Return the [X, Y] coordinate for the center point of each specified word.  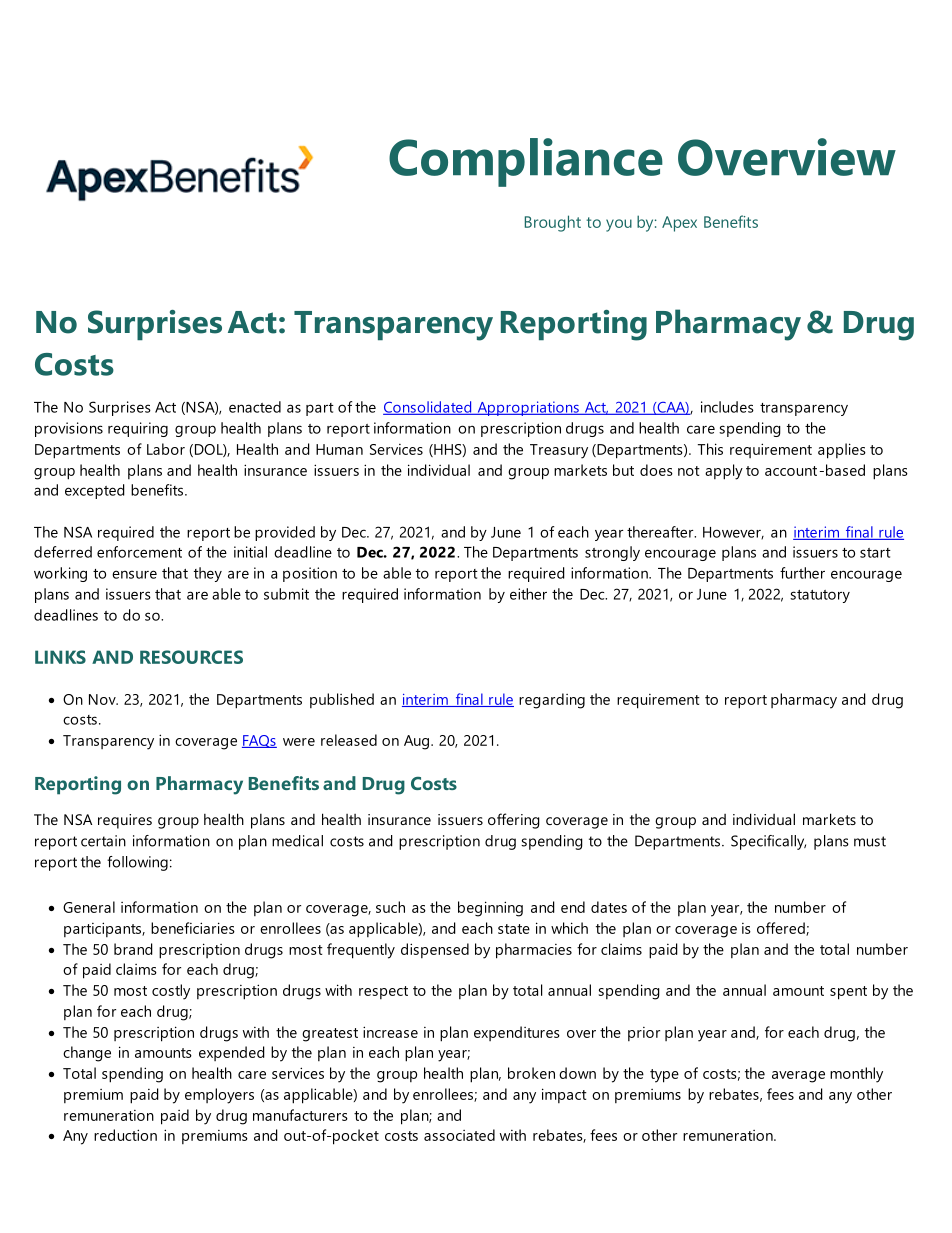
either [528, 594]
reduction [125, 1135]
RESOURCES [191, 657]
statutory [820, 596]
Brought [553, 223]
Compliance [526, 162]
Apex [679, 224]
